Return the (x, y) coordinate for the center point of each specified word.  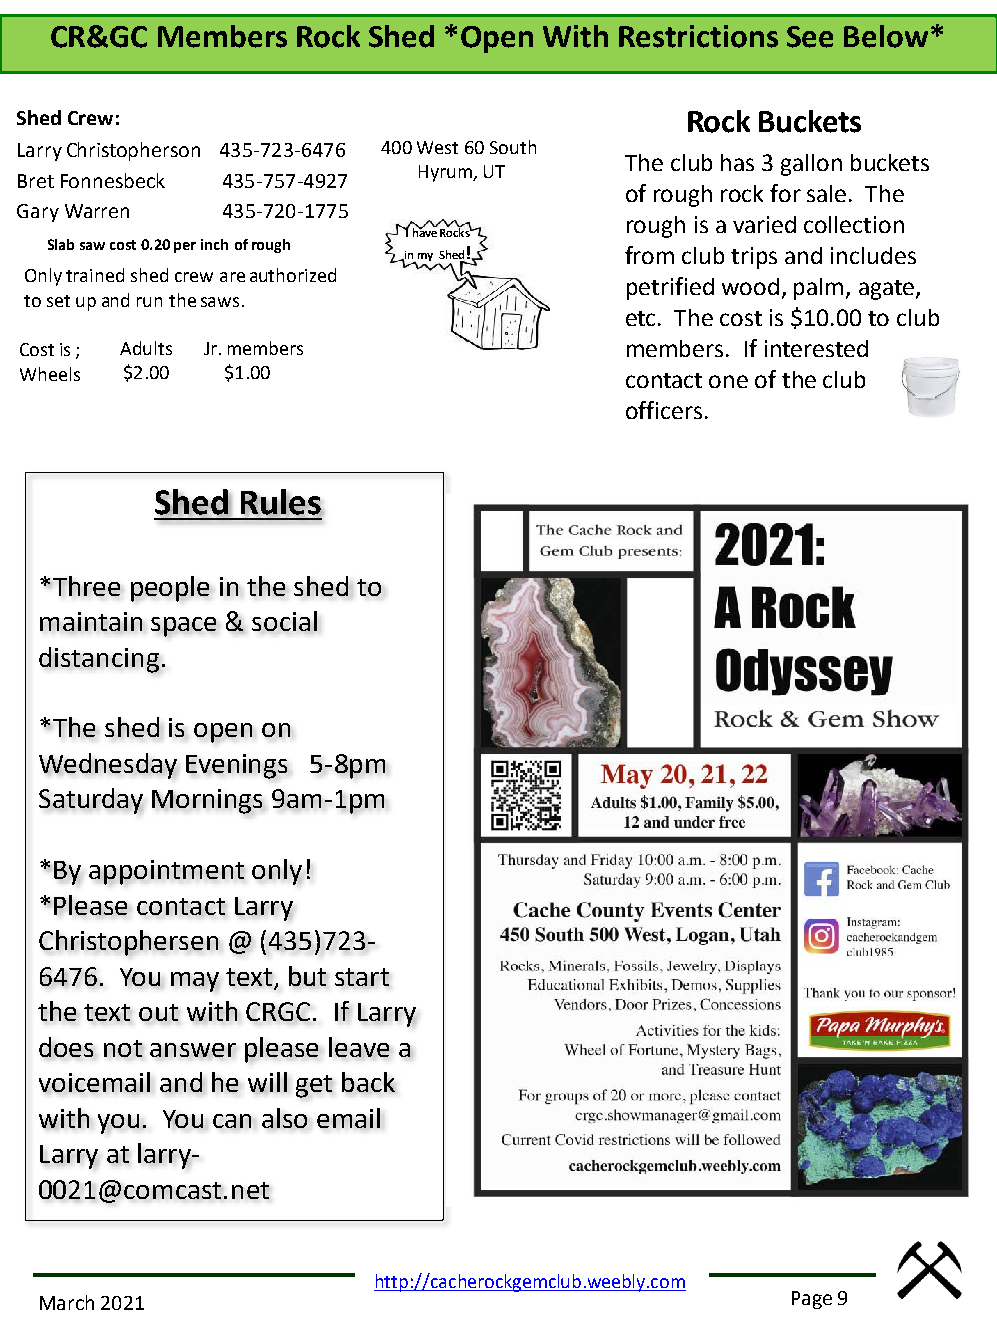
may (195, 982)
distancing (99, 660)
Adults (146, 348)
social (284, 621)
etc (642, 318)
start (362, 977)
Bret (36, 181)
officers (664, 410)
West (437, 147)
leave (359, 1047)
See (810, 37)
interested (816, 348)
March (67, 1302)
